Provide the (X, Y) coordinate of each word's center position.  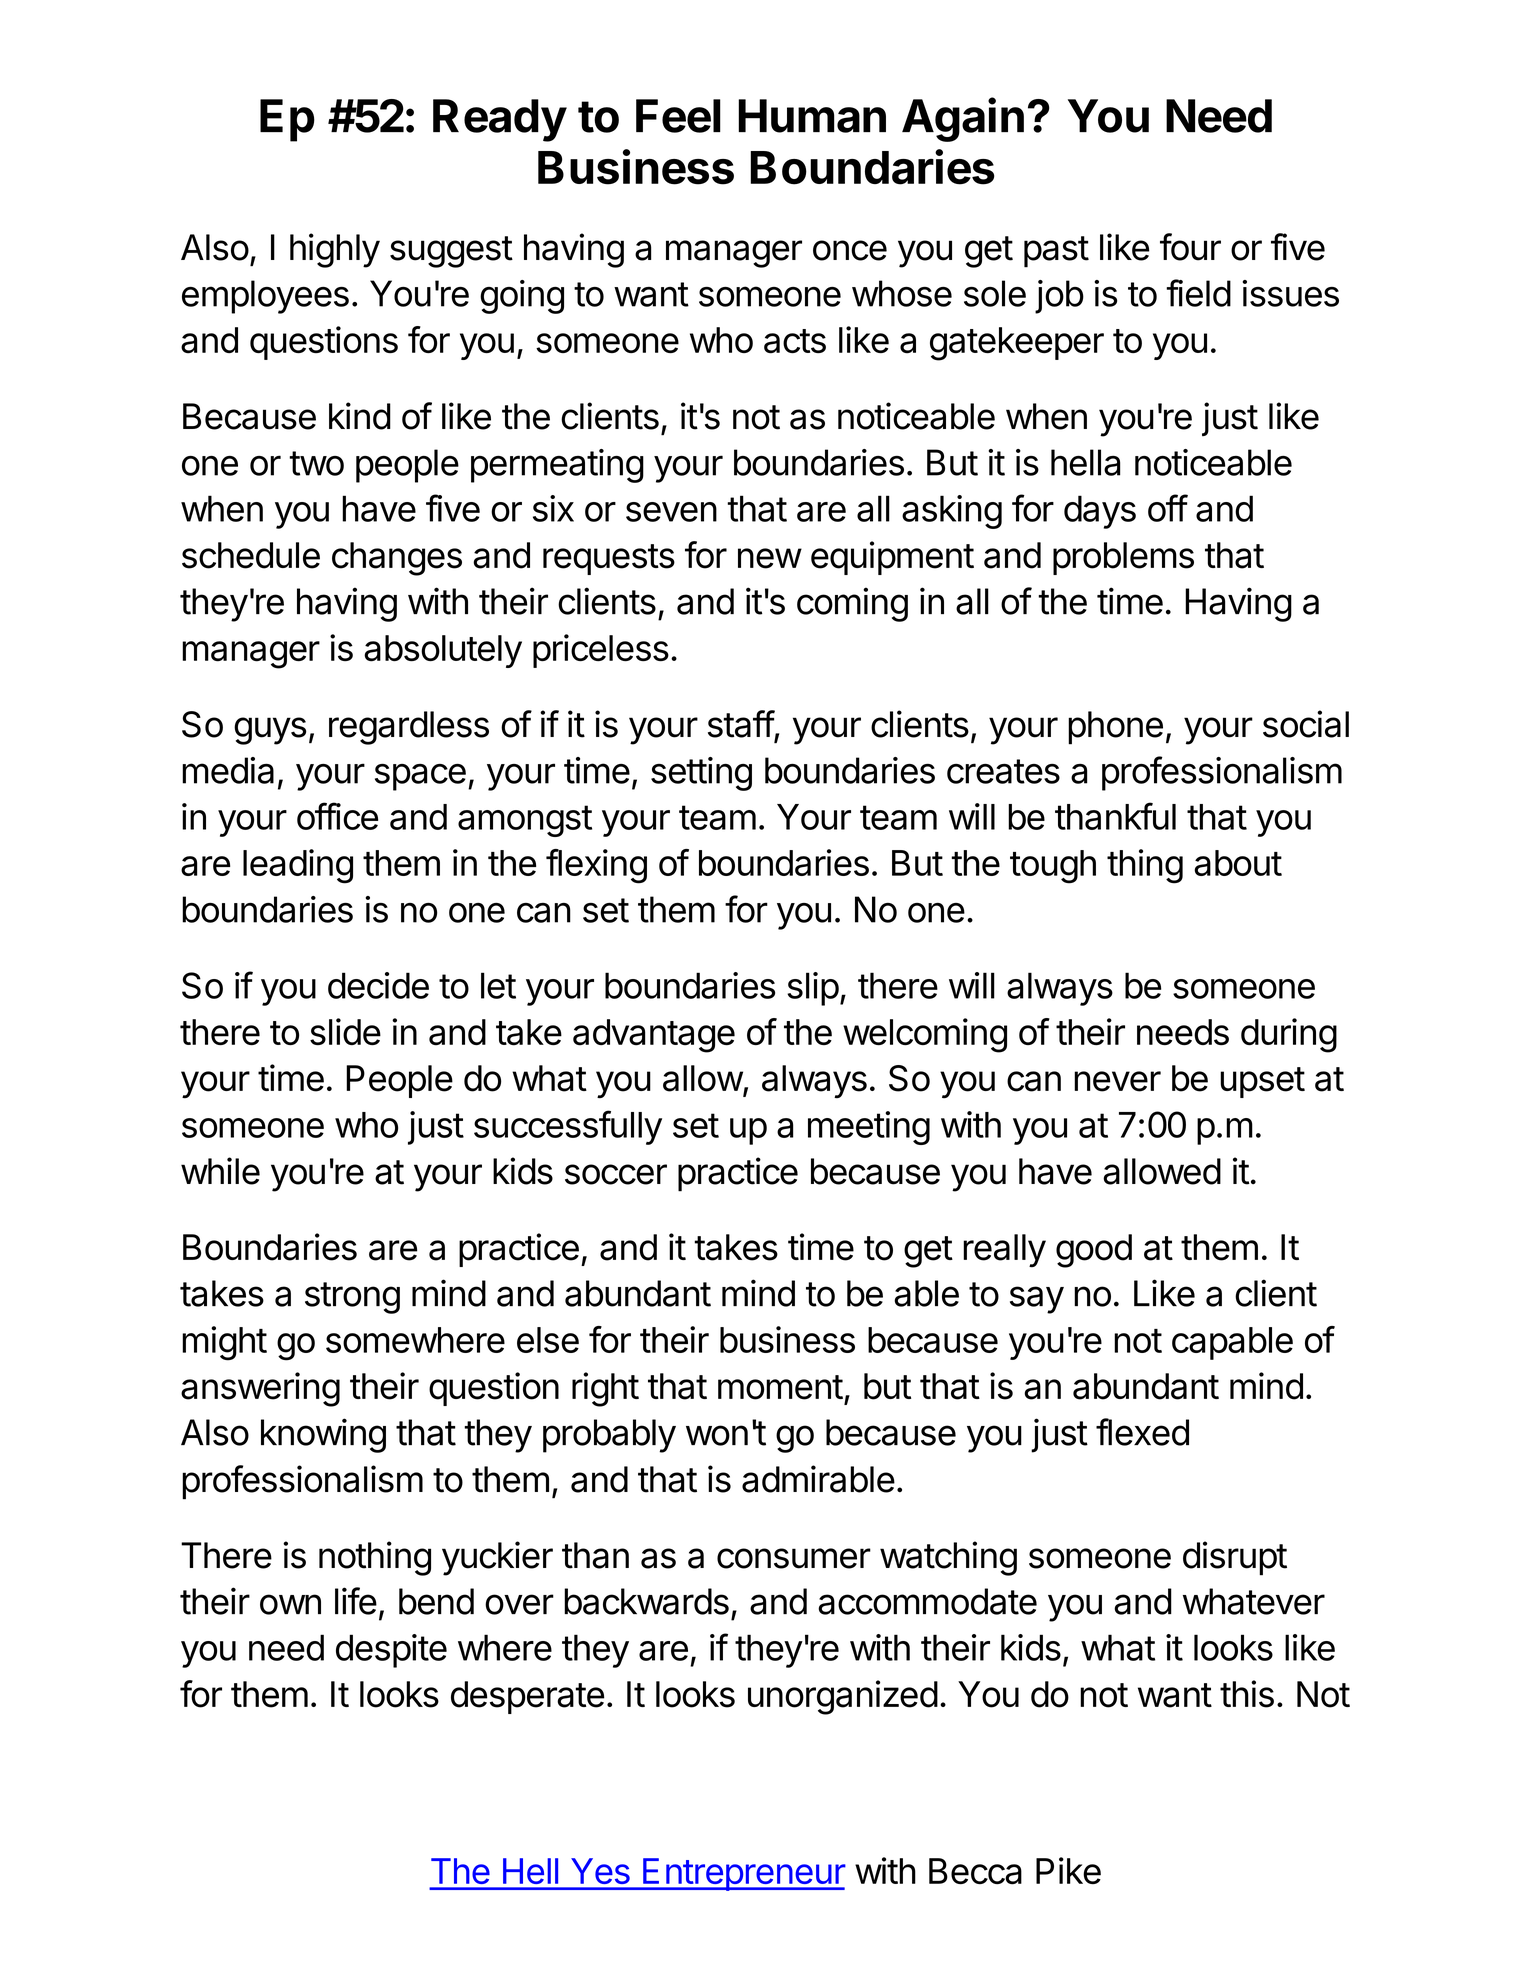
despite (391, 1651)
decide (378, 985)
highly (335, 250)
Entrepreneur (743, 1874)
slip (813, 989)
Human (812, 116)
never (1117, 1081)
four (1190, 247)
